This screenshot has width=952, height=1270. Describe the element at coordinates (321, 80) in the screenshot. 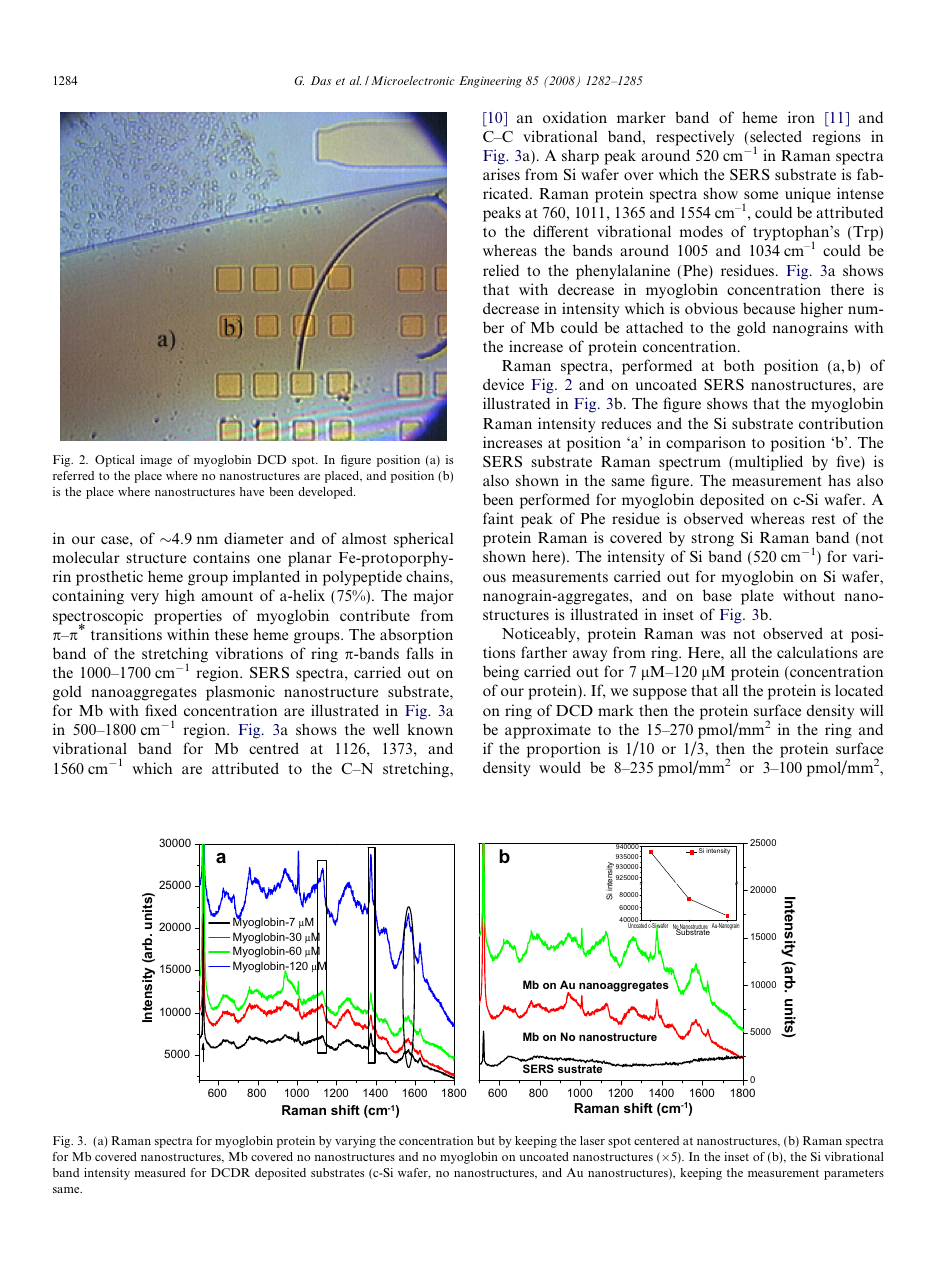

I see `Das` at that location.
